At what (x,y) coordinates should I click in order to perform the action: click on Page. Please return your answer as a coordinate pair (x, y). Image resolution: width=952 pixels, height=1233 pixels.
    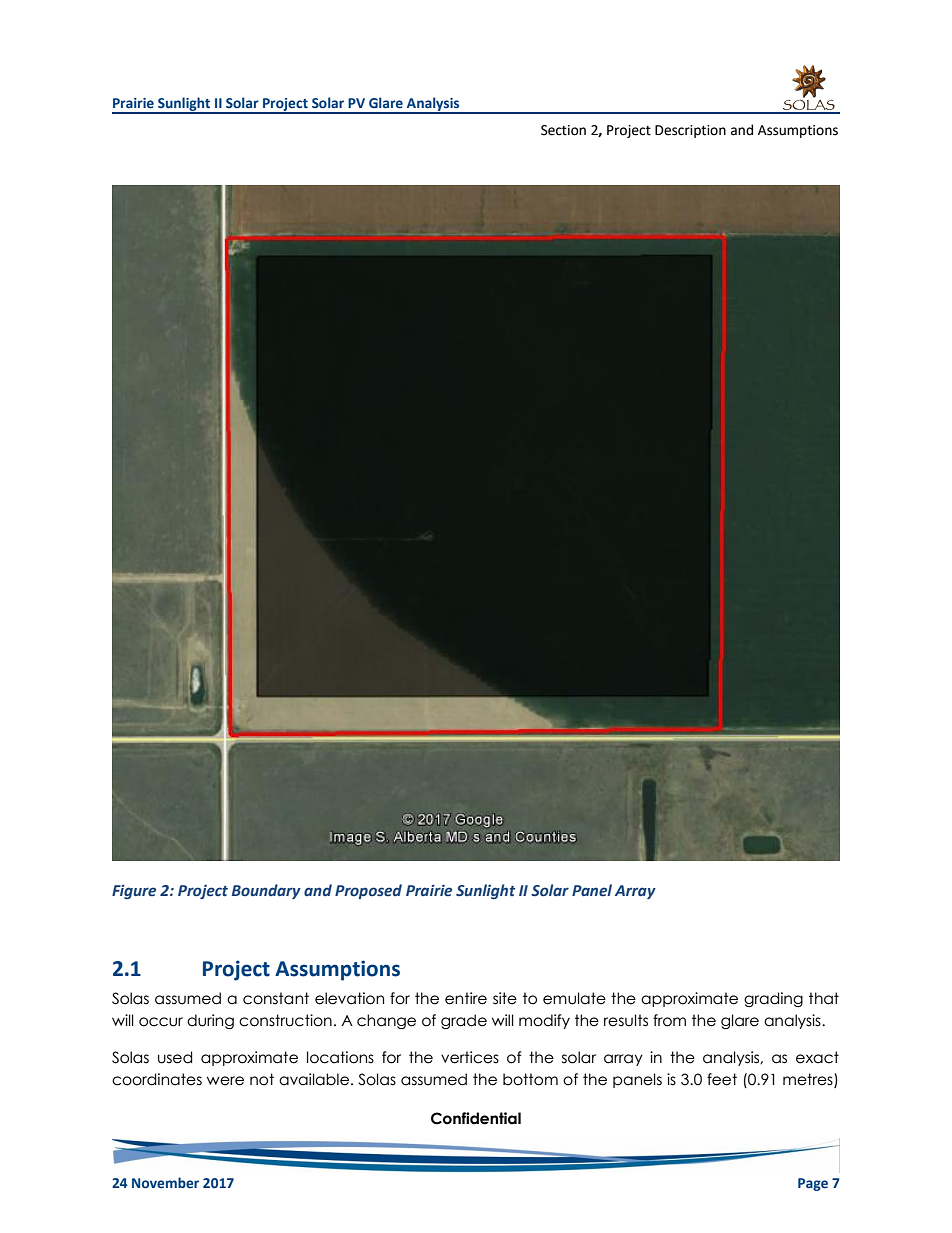
    Looking at the image, I should click on (813, 1184).
